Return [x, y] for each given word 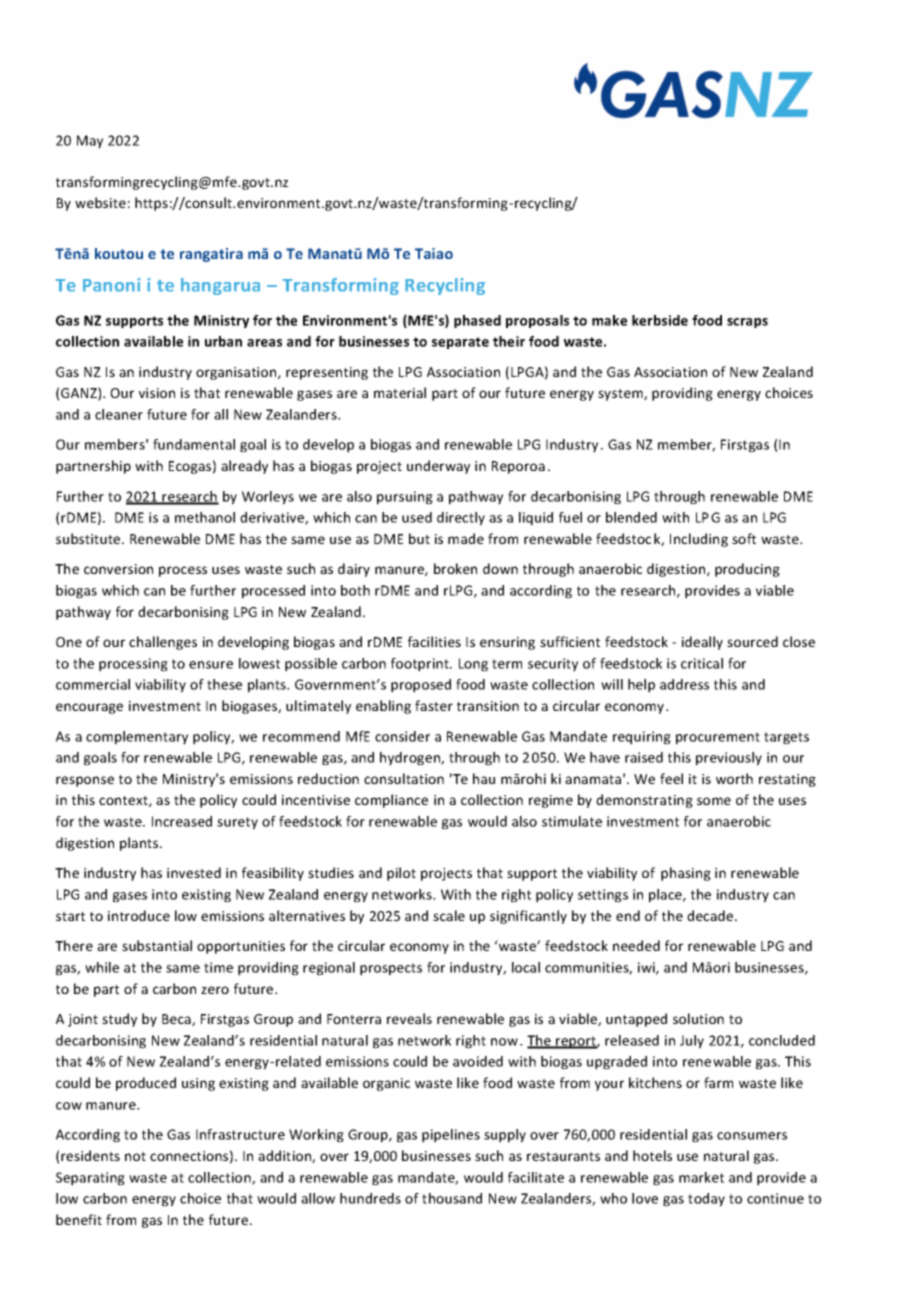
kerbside [660, 320]
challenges [163, 643]
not [135, 1156]
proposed [421, 686]
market [701, 1177]
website [100, 202]
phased [477, 321]
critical [702, 663]
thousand [452, 1198]
